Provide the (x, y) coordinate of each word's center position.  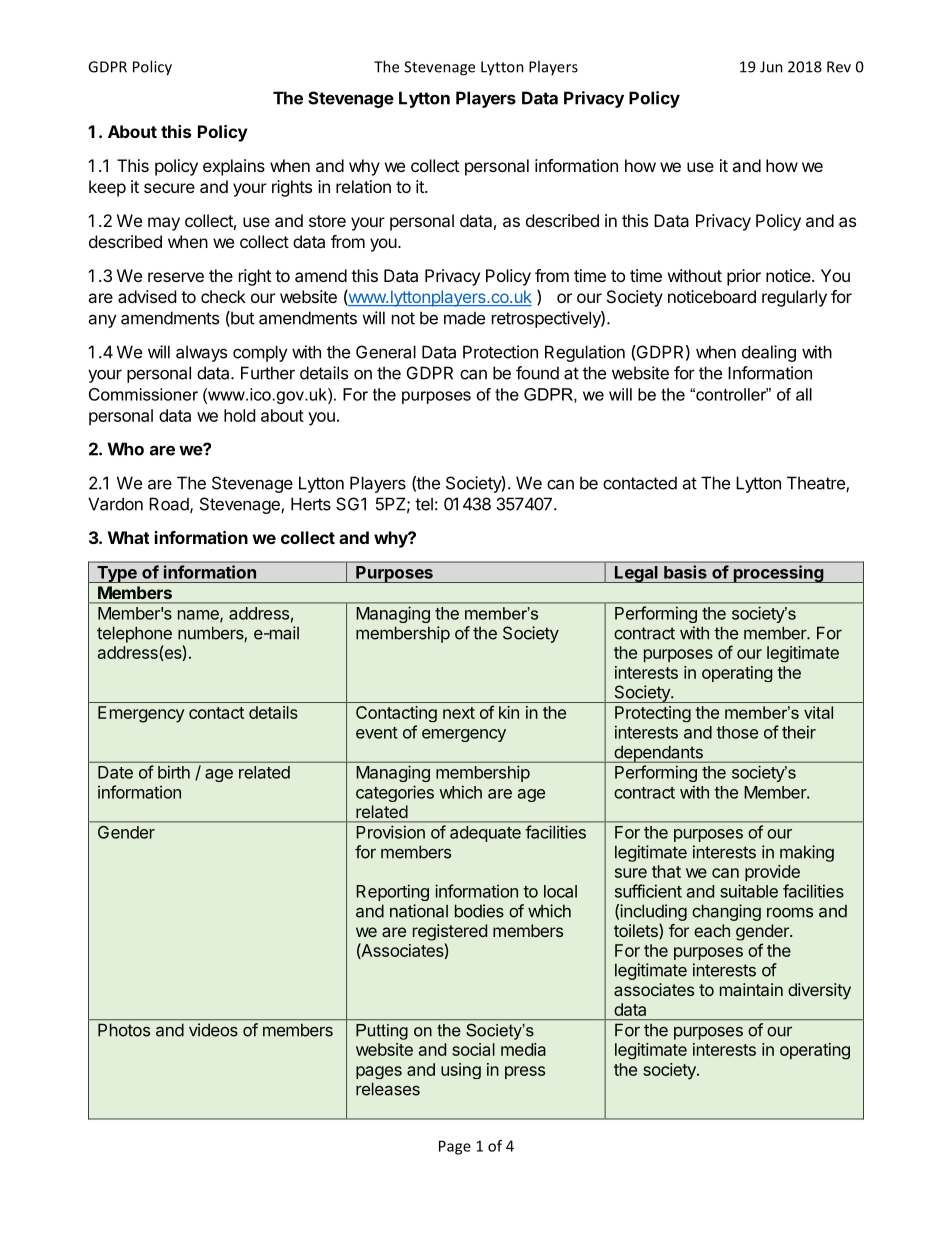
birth (174, 772)
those (737, 732)
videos (213, 1030)
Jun (771, 67)
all (804, 394)
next (459, 713)
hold (239, 415)
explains (234, 167)
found (537, 373)
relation (363, 186)
